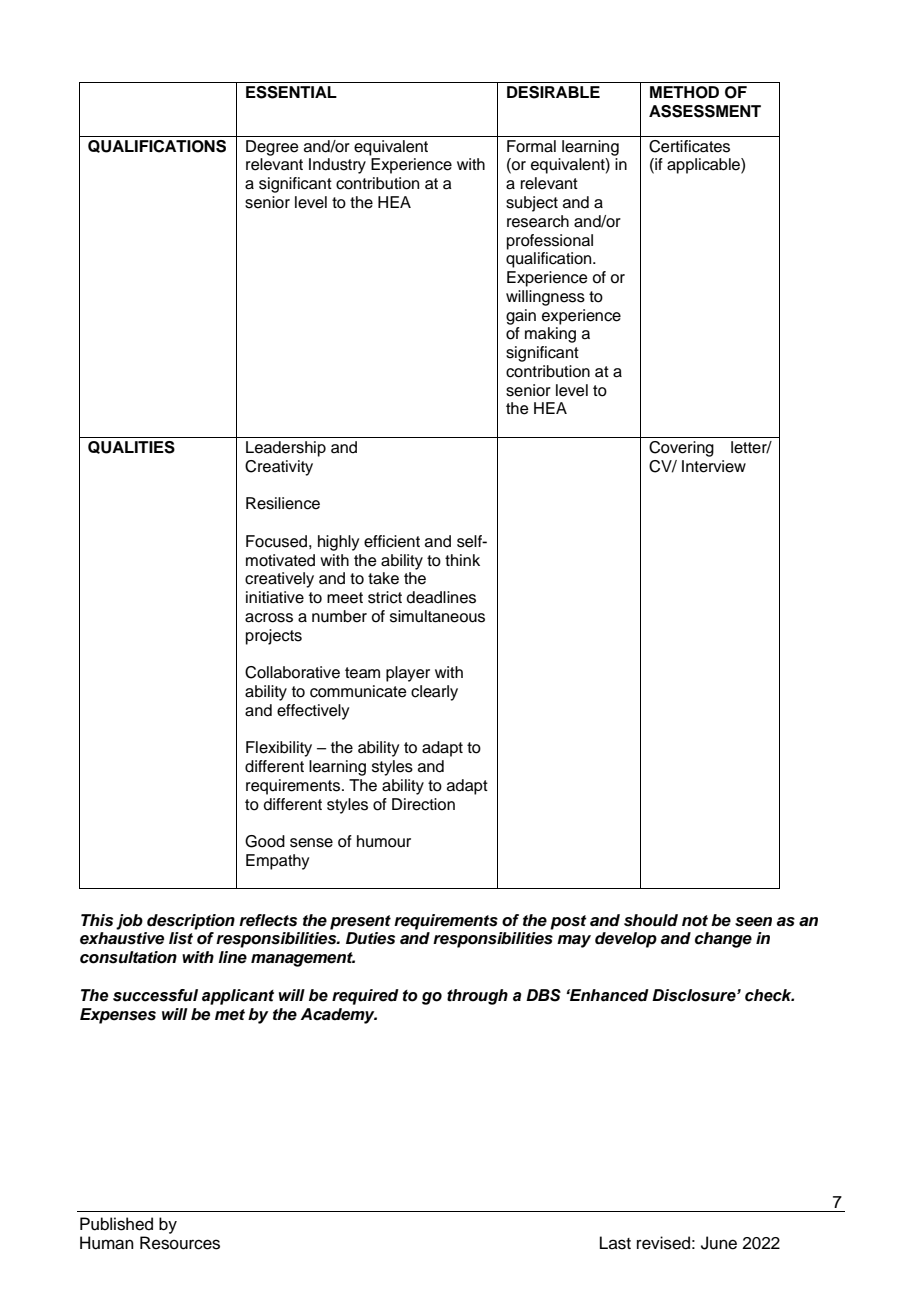 The image size is (924, 1309). Describe the element at coordinates (291, 92) in the screenshot. I see `ESSENTIAL` at that location.
